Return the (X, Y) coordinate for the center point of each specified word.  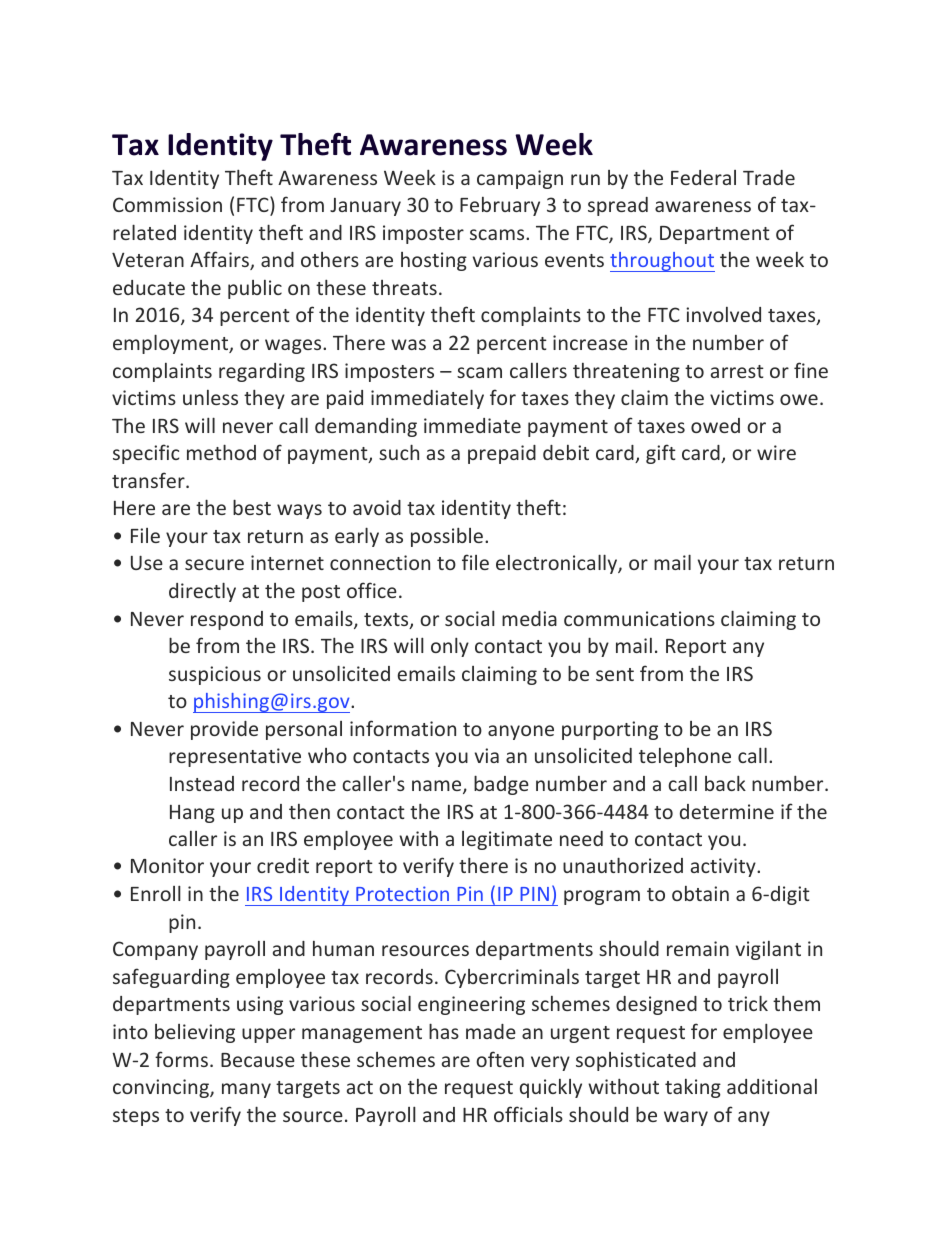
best (252, 507)
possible (447, 537)
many (246, 1090)
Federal (703, 177)
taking (693, 1088)
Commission (167, 204)
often (500, 1059)
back (725, 783)
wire (776, 452)
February (500, 206)
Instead (202, 783)
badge (501, 785)
